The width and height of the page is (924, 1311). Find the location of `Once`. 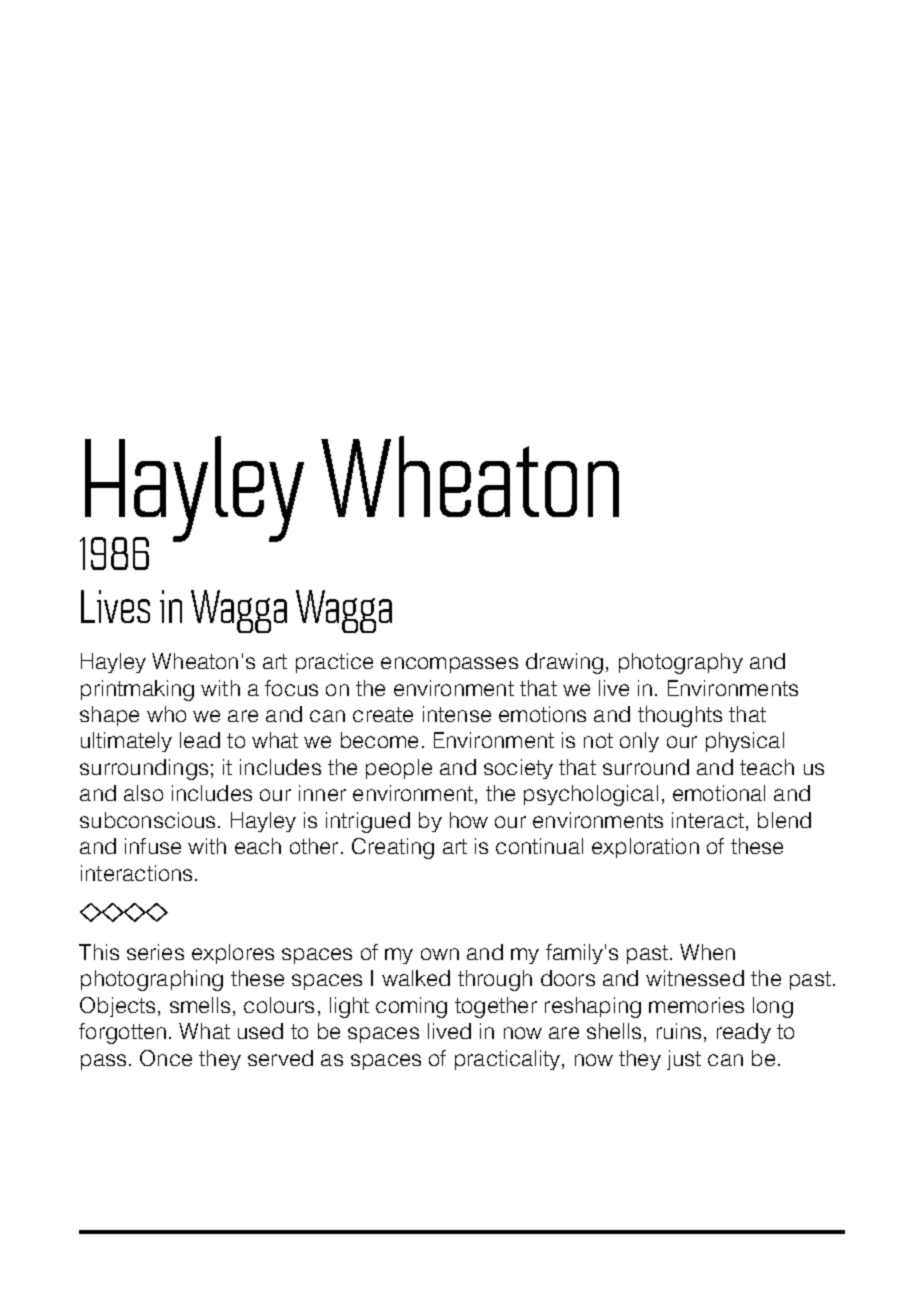

Once is located at coordinates (166, 1058).
